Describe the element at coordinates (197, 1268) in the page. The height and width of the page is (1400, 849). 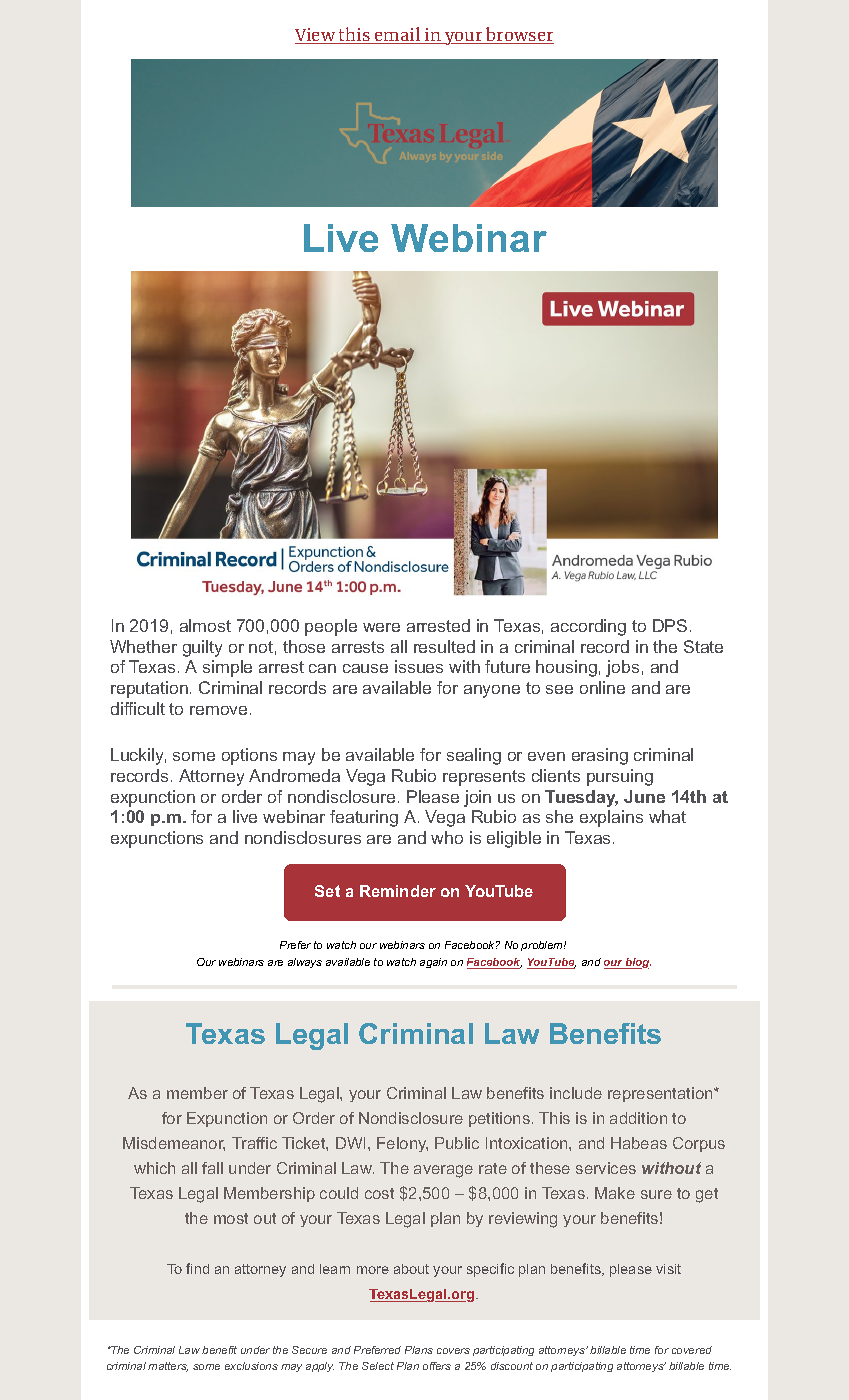
I see `find` at that location.
